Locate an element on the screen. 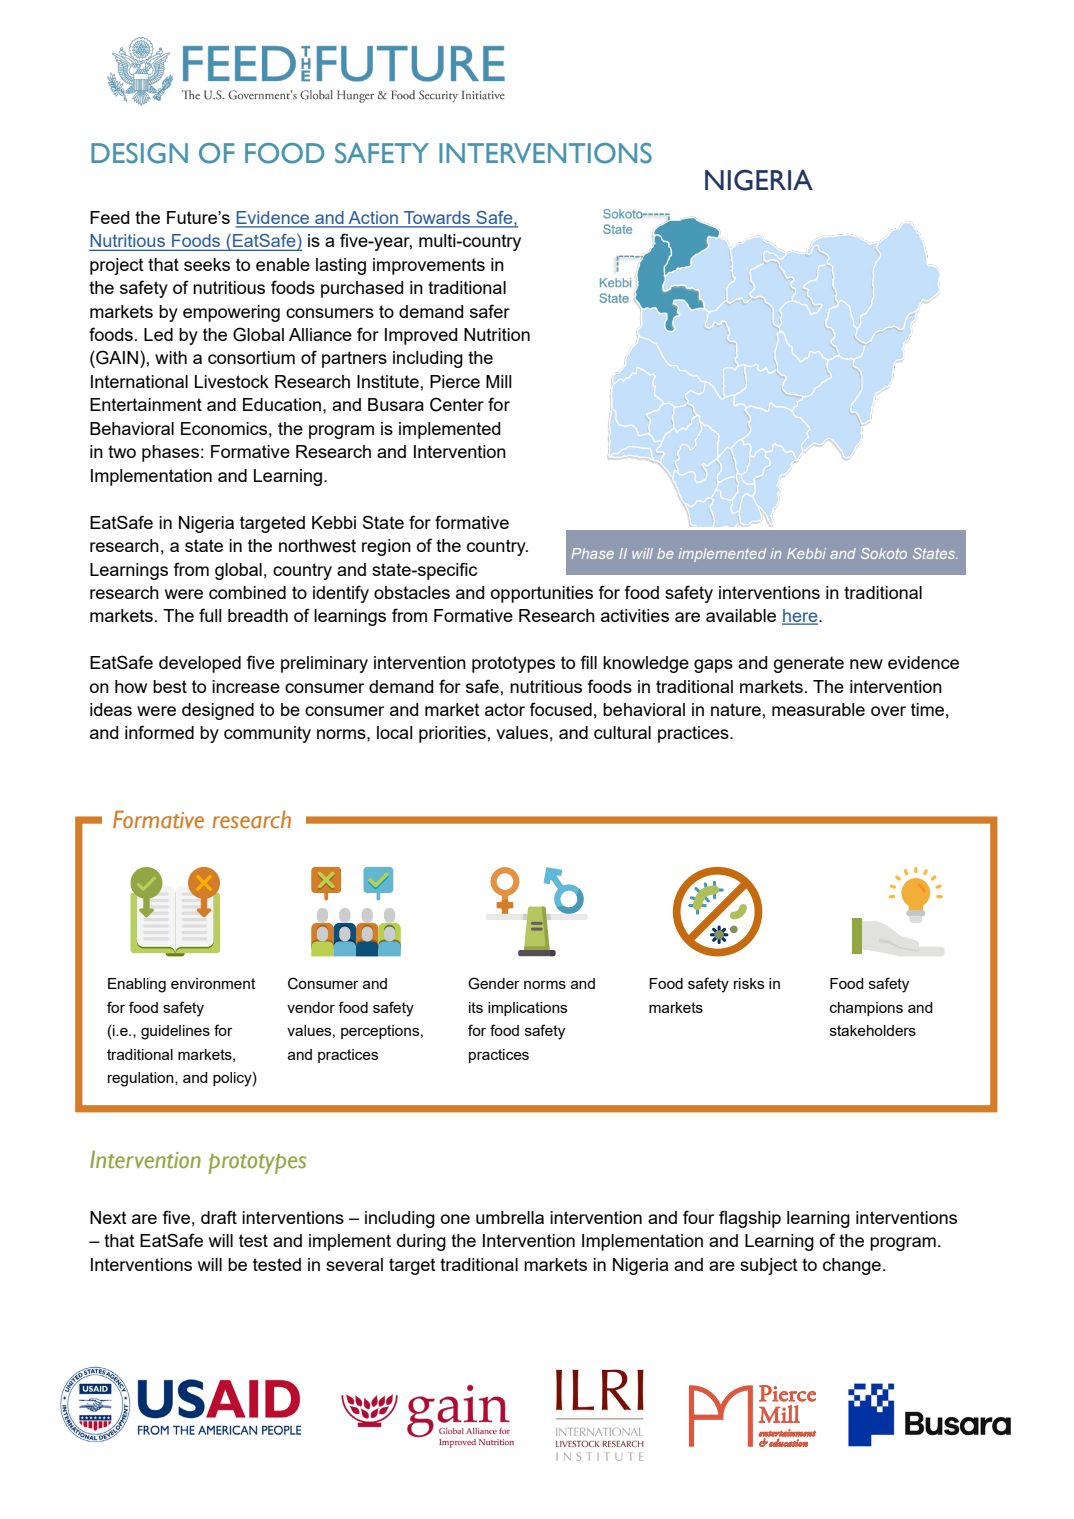 Image resolution: width=1074 pixels, height=1519 pixels. Gender is located at coordinates (494, 983).
